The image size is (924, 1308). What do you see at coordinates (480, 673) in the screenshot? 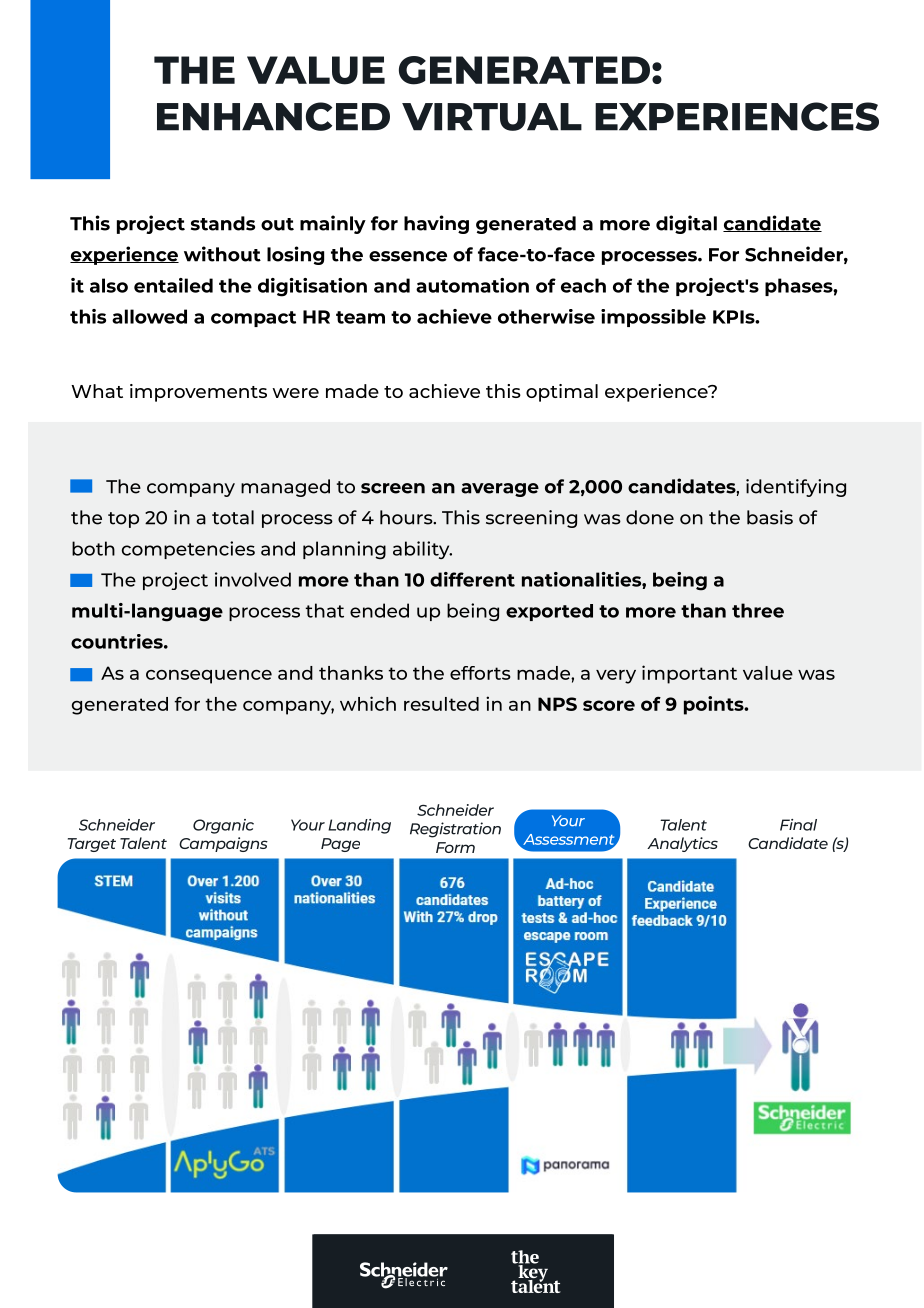
I see `efforts` at bounding box center [480, 673].
